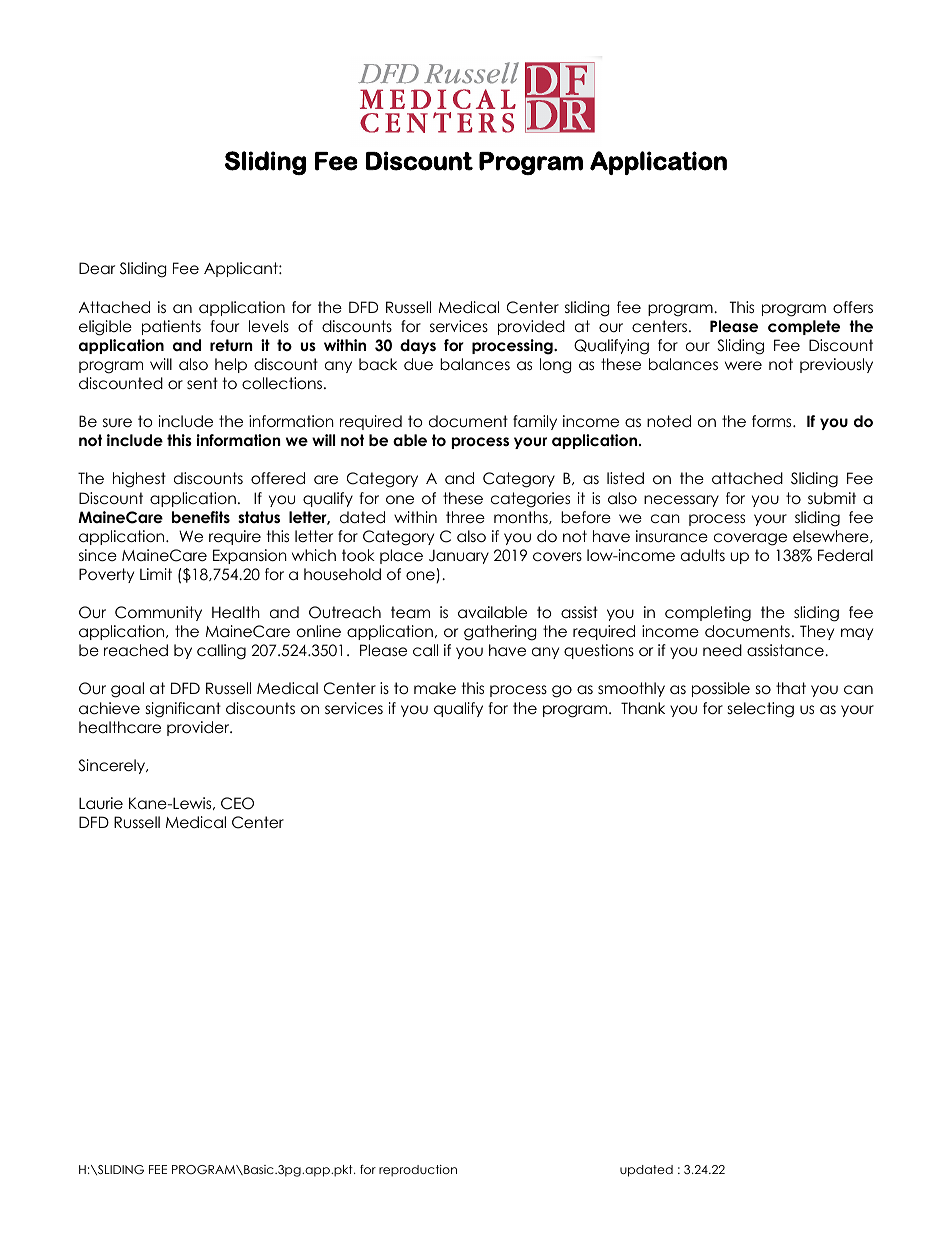 Image resolution: width=952 pixels, height=1233 pixels. I want to click on make, so click(435, 688).
